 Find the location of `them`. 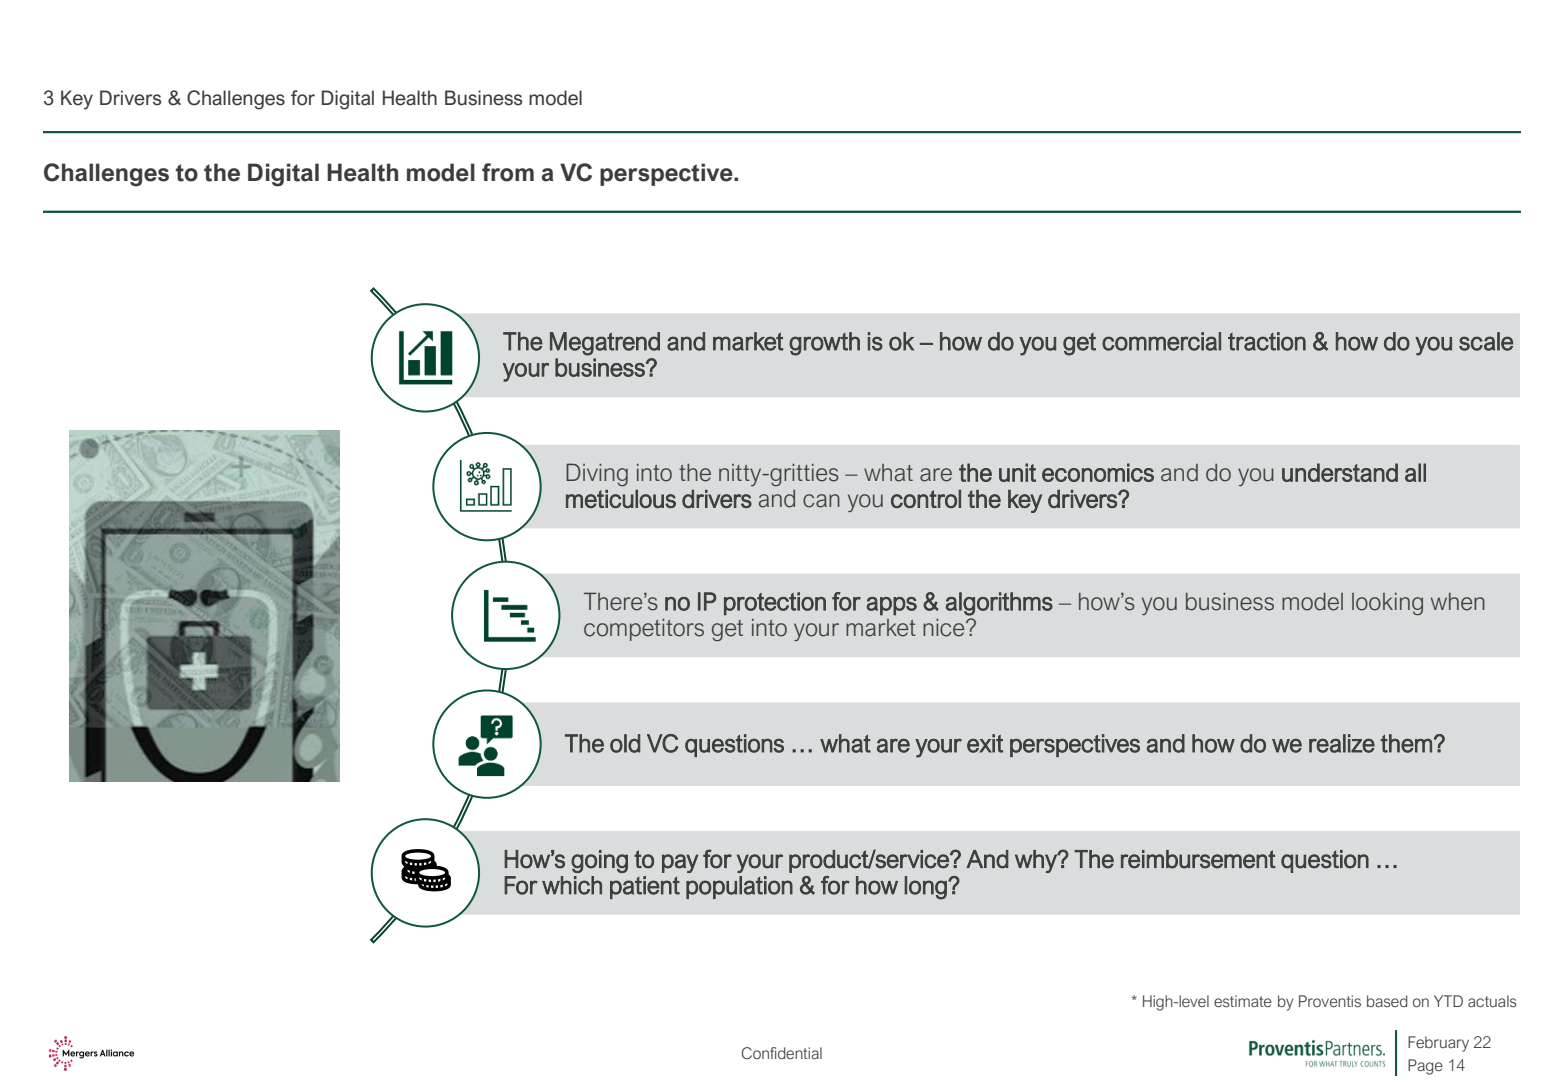

them is located at coordinates (1406, 743).
